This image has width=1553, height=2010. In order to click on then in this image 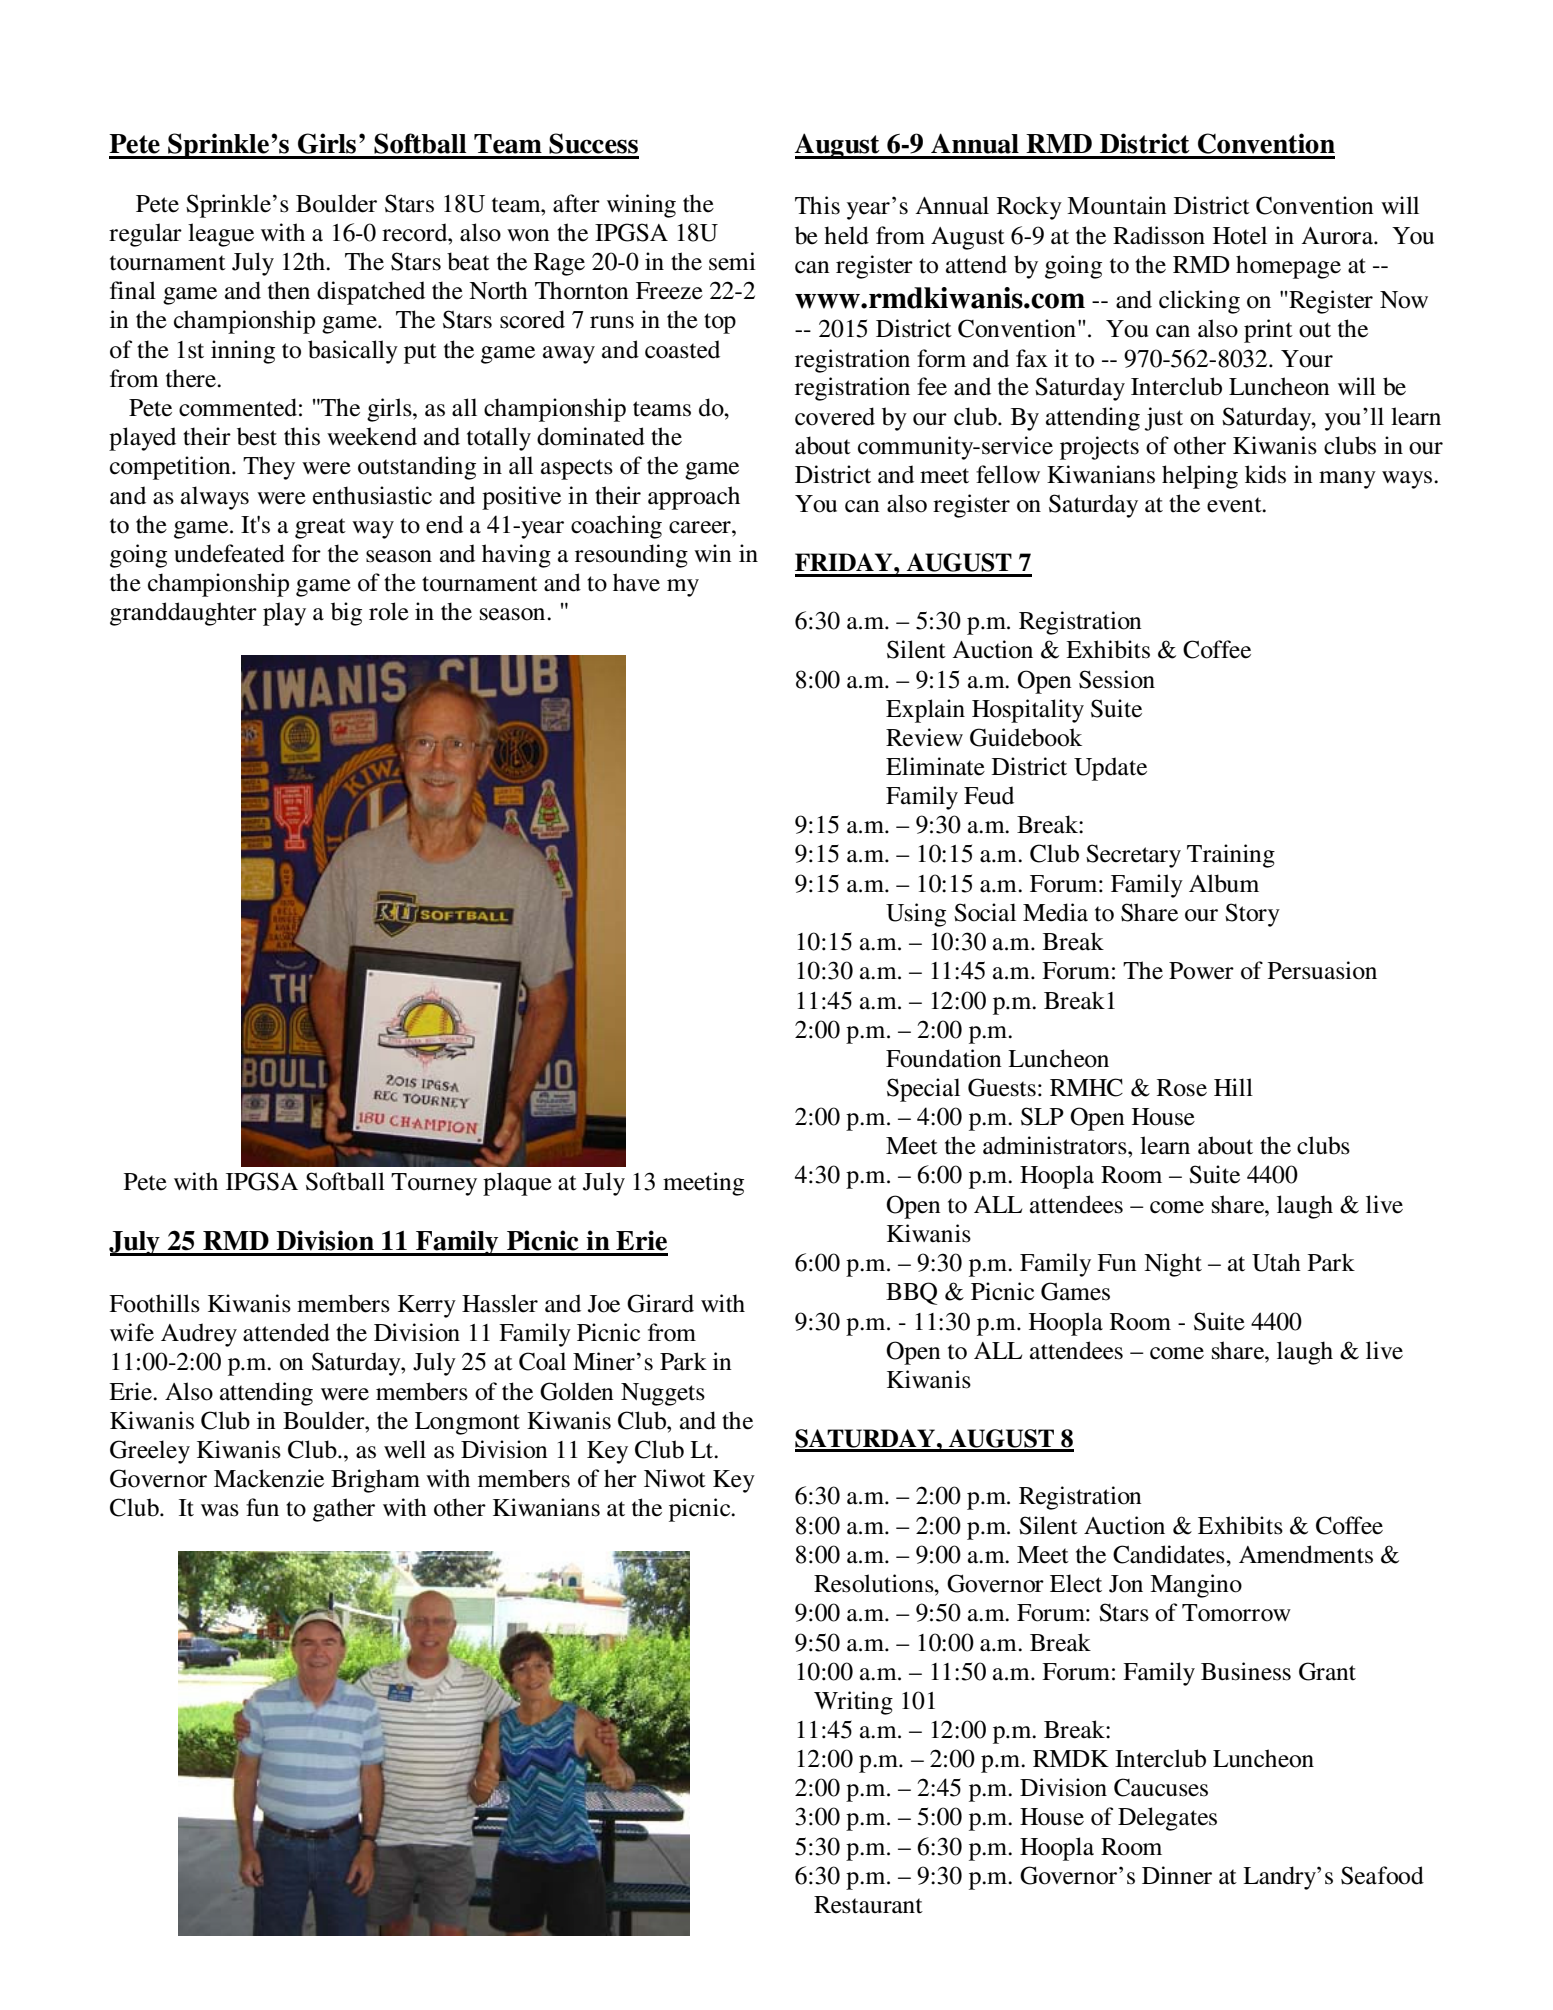, I will do `click(289, 290)`.
